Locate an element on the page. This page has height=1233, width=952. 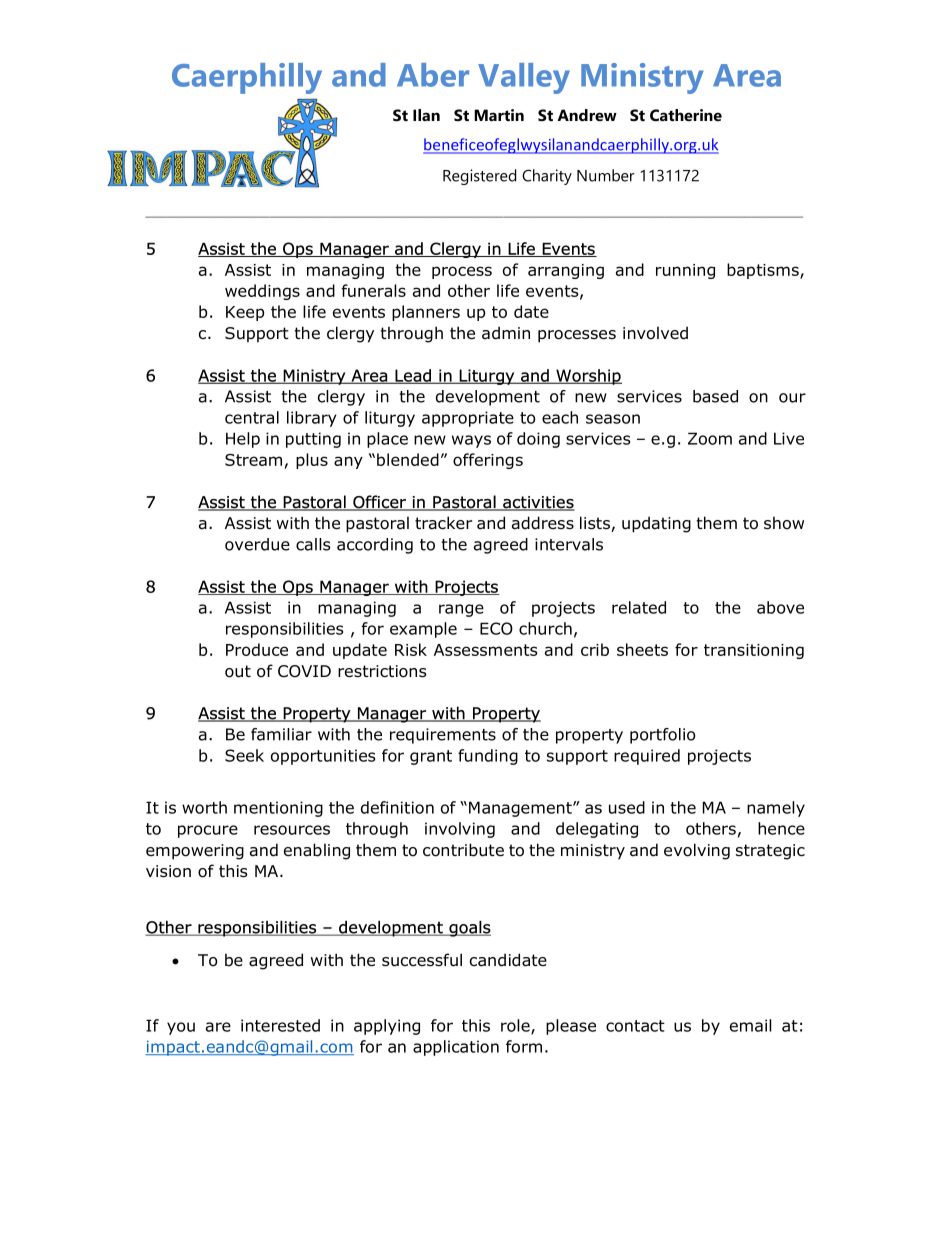
Martin is located at coordinates (499, 115).
